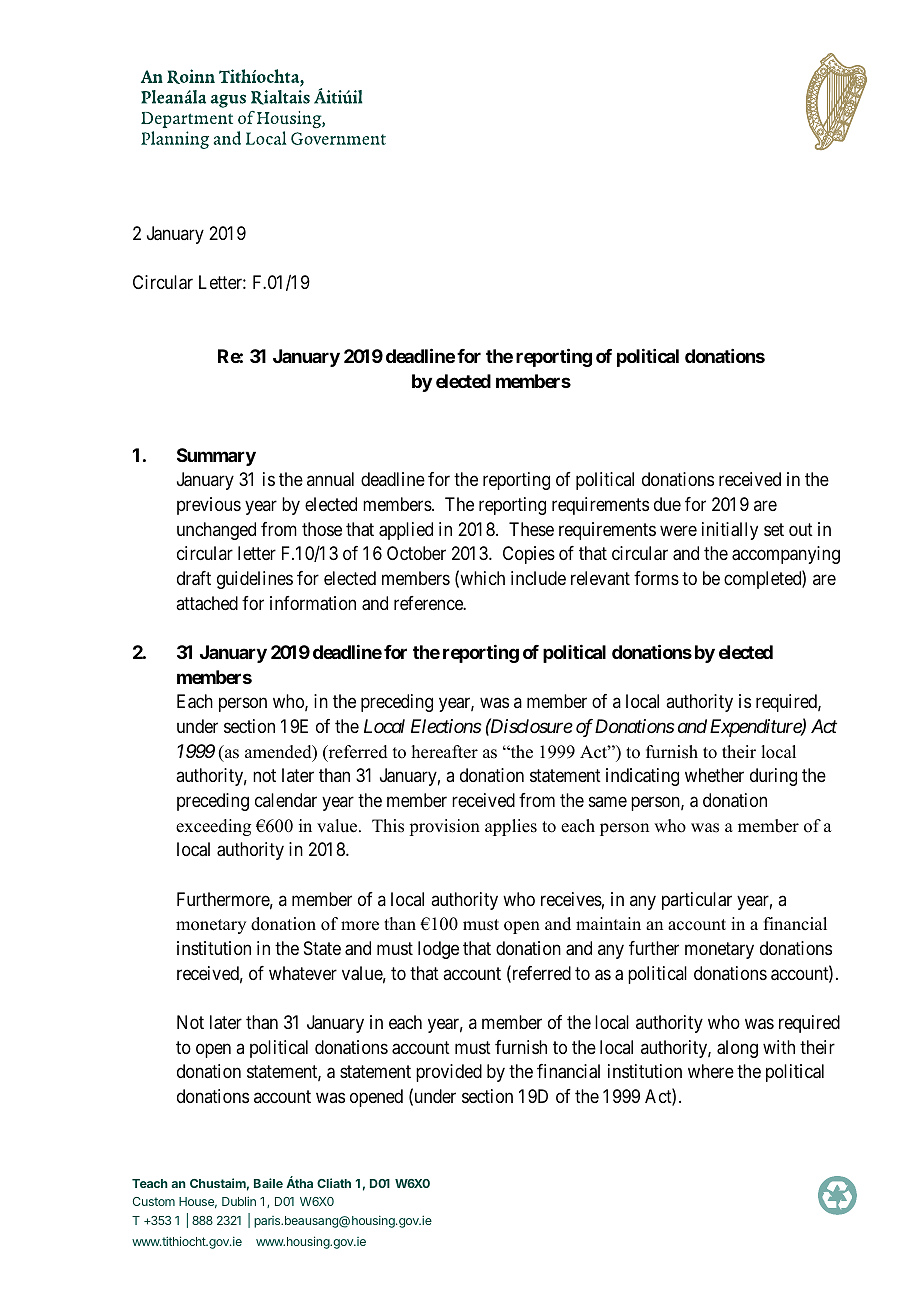 The width and height of the screenshot is (924, 1309). I want to click on include, so click(538, 578).
